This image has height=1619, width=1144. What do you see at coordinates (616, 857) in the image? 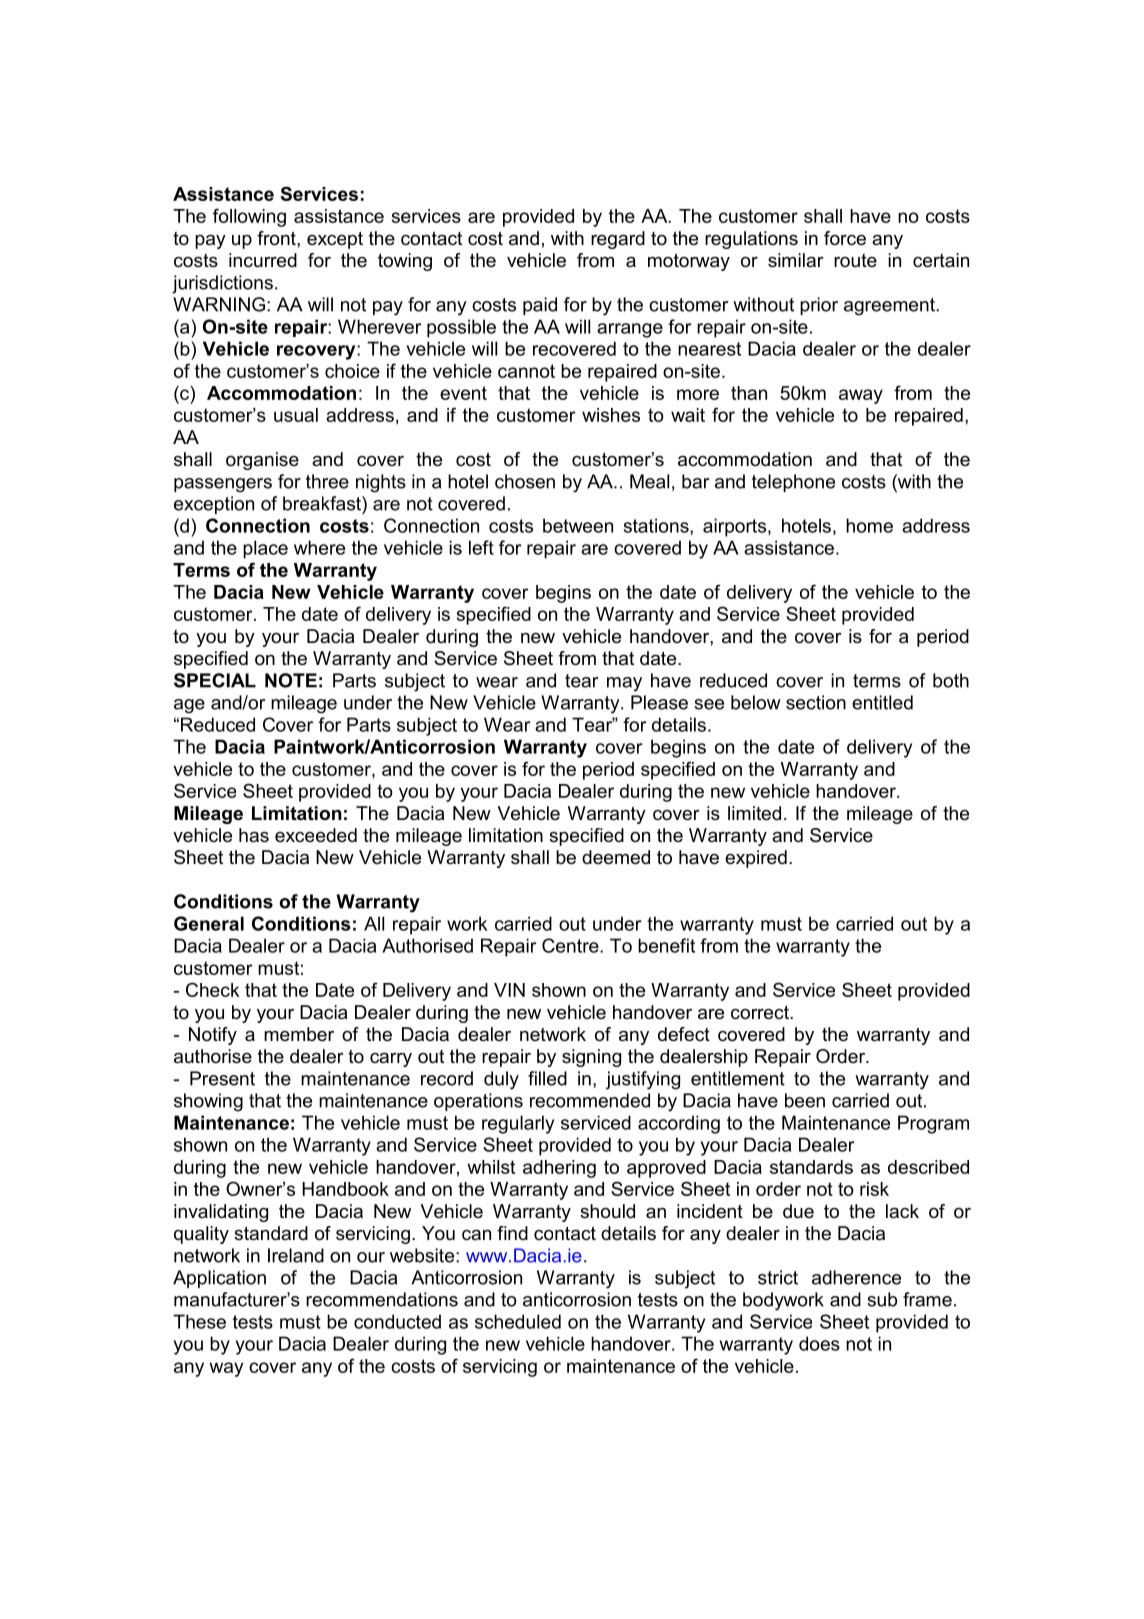
I see `deemed` at bounding box center [616, 857].
